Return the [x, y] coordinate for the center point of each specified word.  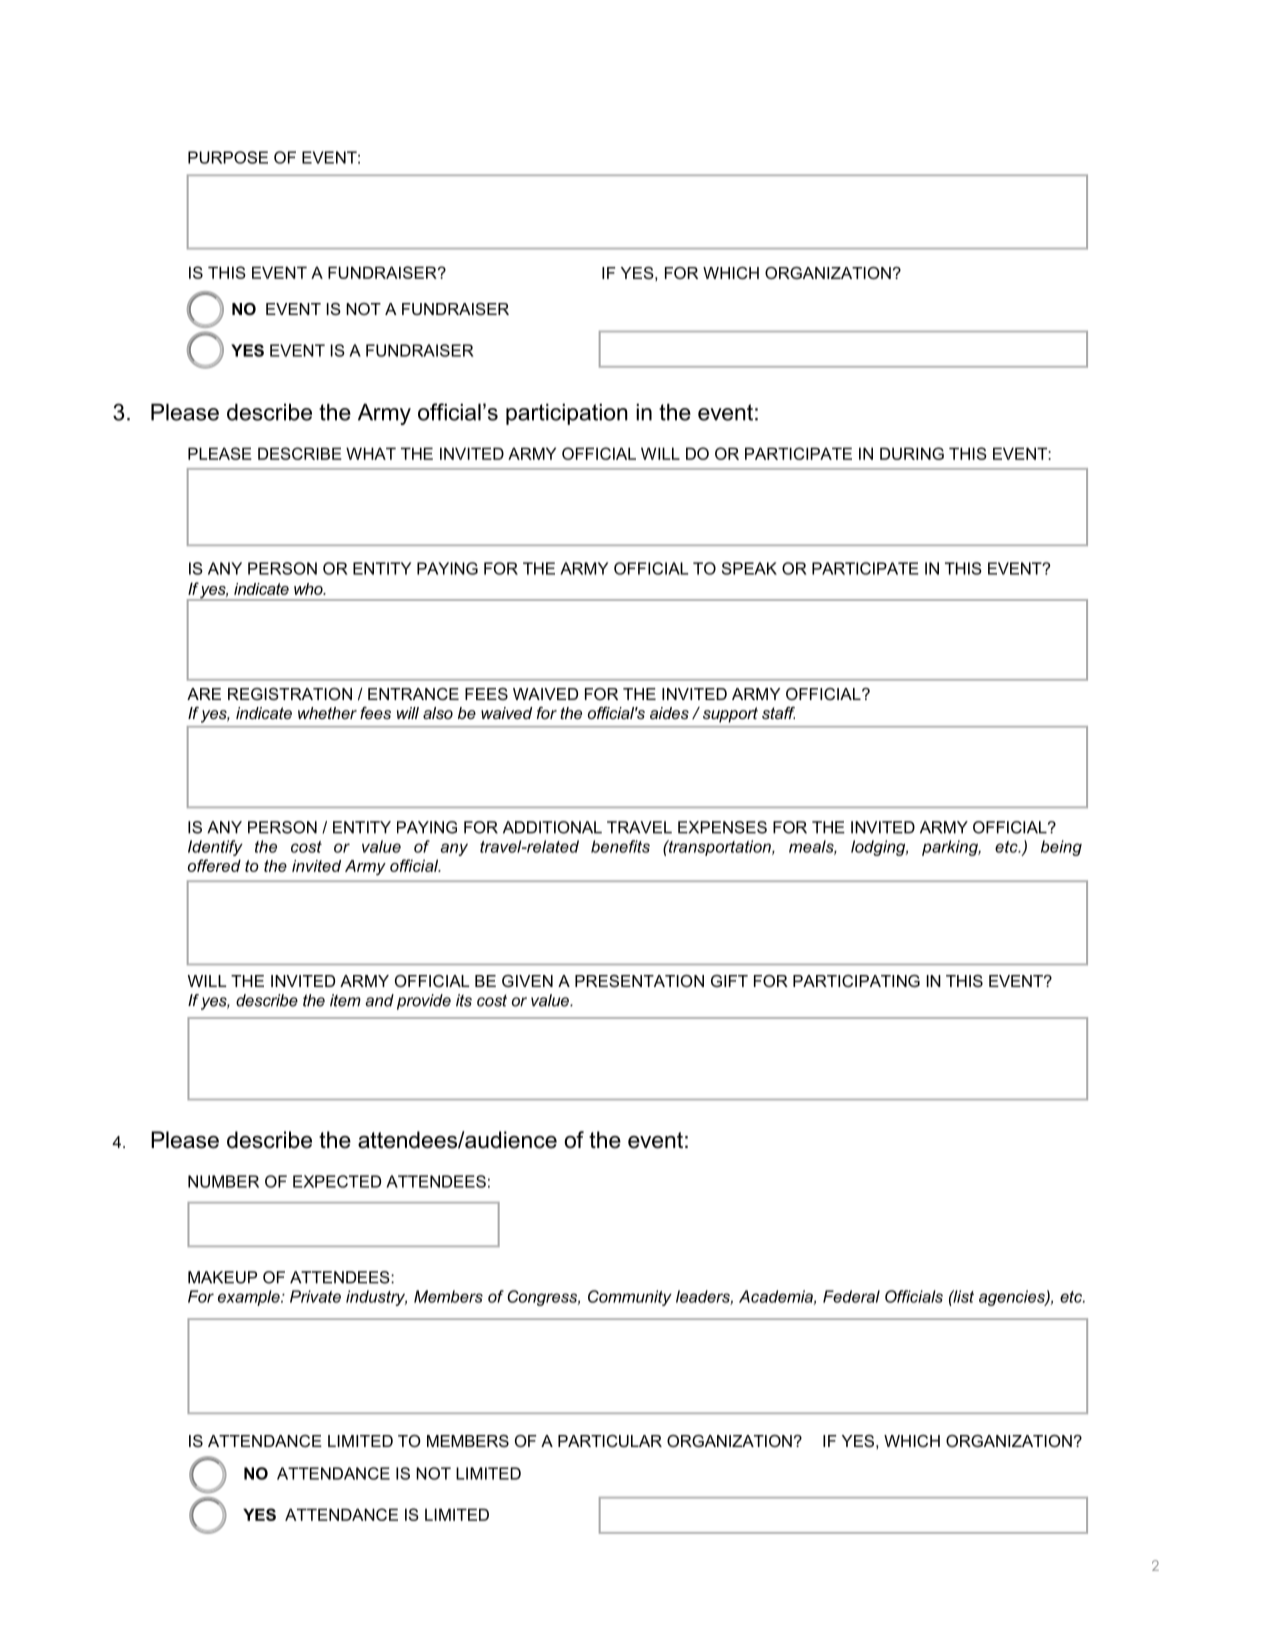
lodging [879, 848]
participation [567, 414]
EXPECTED [337, 1181]
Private [315, 1296]
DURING [912, 453]
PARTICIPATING [856, 981]
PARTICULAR [610, 1441]
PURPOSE [228, 157]
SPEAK [749, 568]
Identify [215, 848]
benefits [620, 846]
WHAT [371, 453]
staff [778, 713]
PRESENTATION [639, 981]
